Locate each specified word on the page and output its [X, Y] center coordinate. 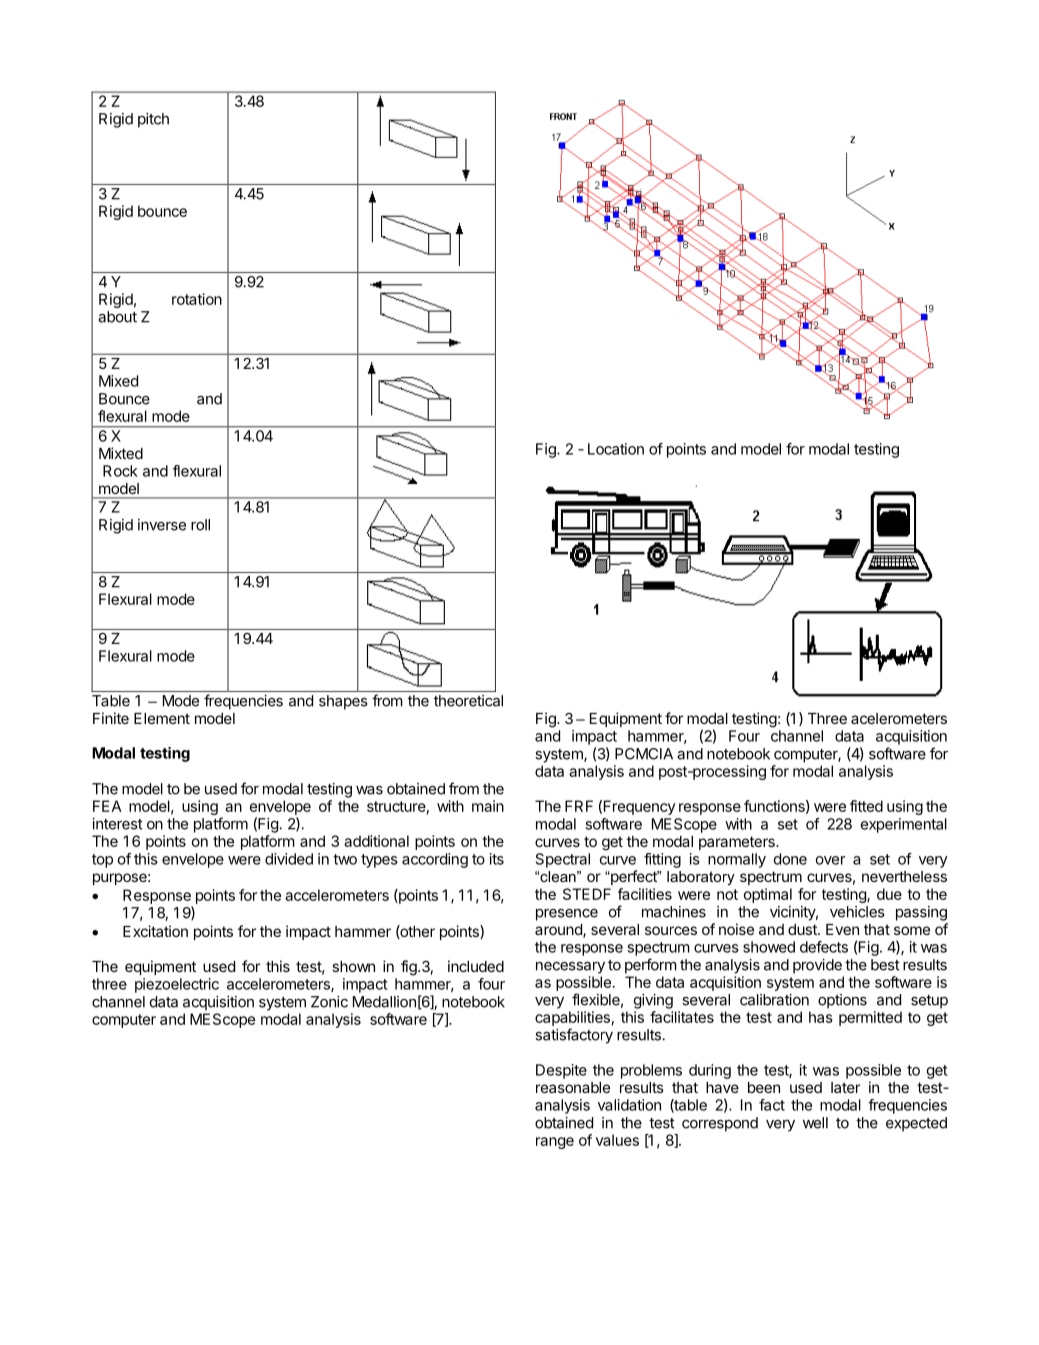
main [488, 806]
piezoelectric [177, 985]
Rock [120, 471]
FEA [107, 806]
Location [616, 449]
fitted [866, 806]
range [555, 1143]
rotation [197, 299]
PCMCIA [644, 754]
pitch [153, 120]
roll [200, 525]
